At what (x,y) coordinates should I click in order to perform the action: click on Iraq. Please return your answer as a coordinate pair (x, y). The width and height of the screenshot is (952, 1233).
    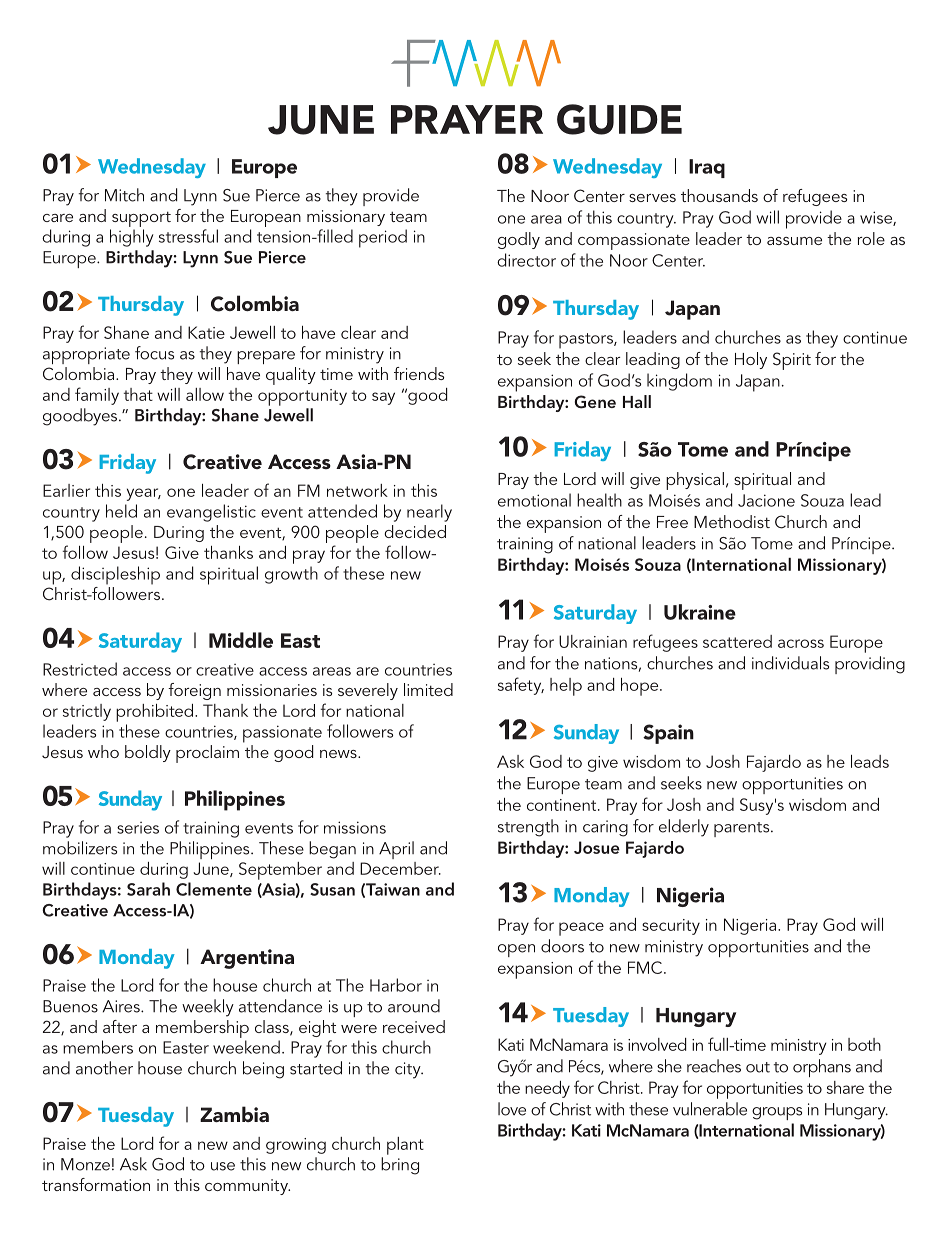
    Looking at the image, I should click on (707, 168).
